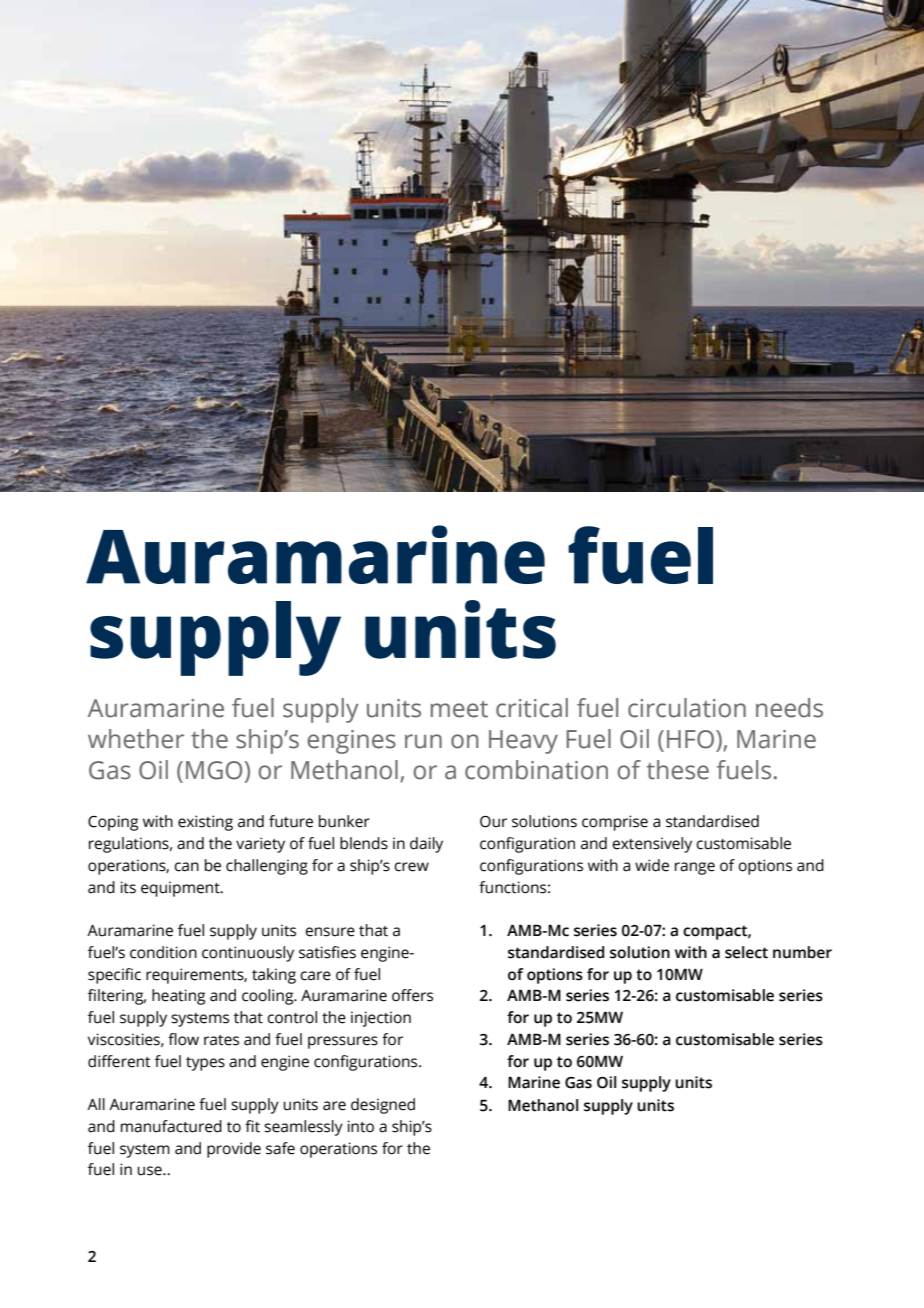  I want to click on designed, so click(383, 1106).
